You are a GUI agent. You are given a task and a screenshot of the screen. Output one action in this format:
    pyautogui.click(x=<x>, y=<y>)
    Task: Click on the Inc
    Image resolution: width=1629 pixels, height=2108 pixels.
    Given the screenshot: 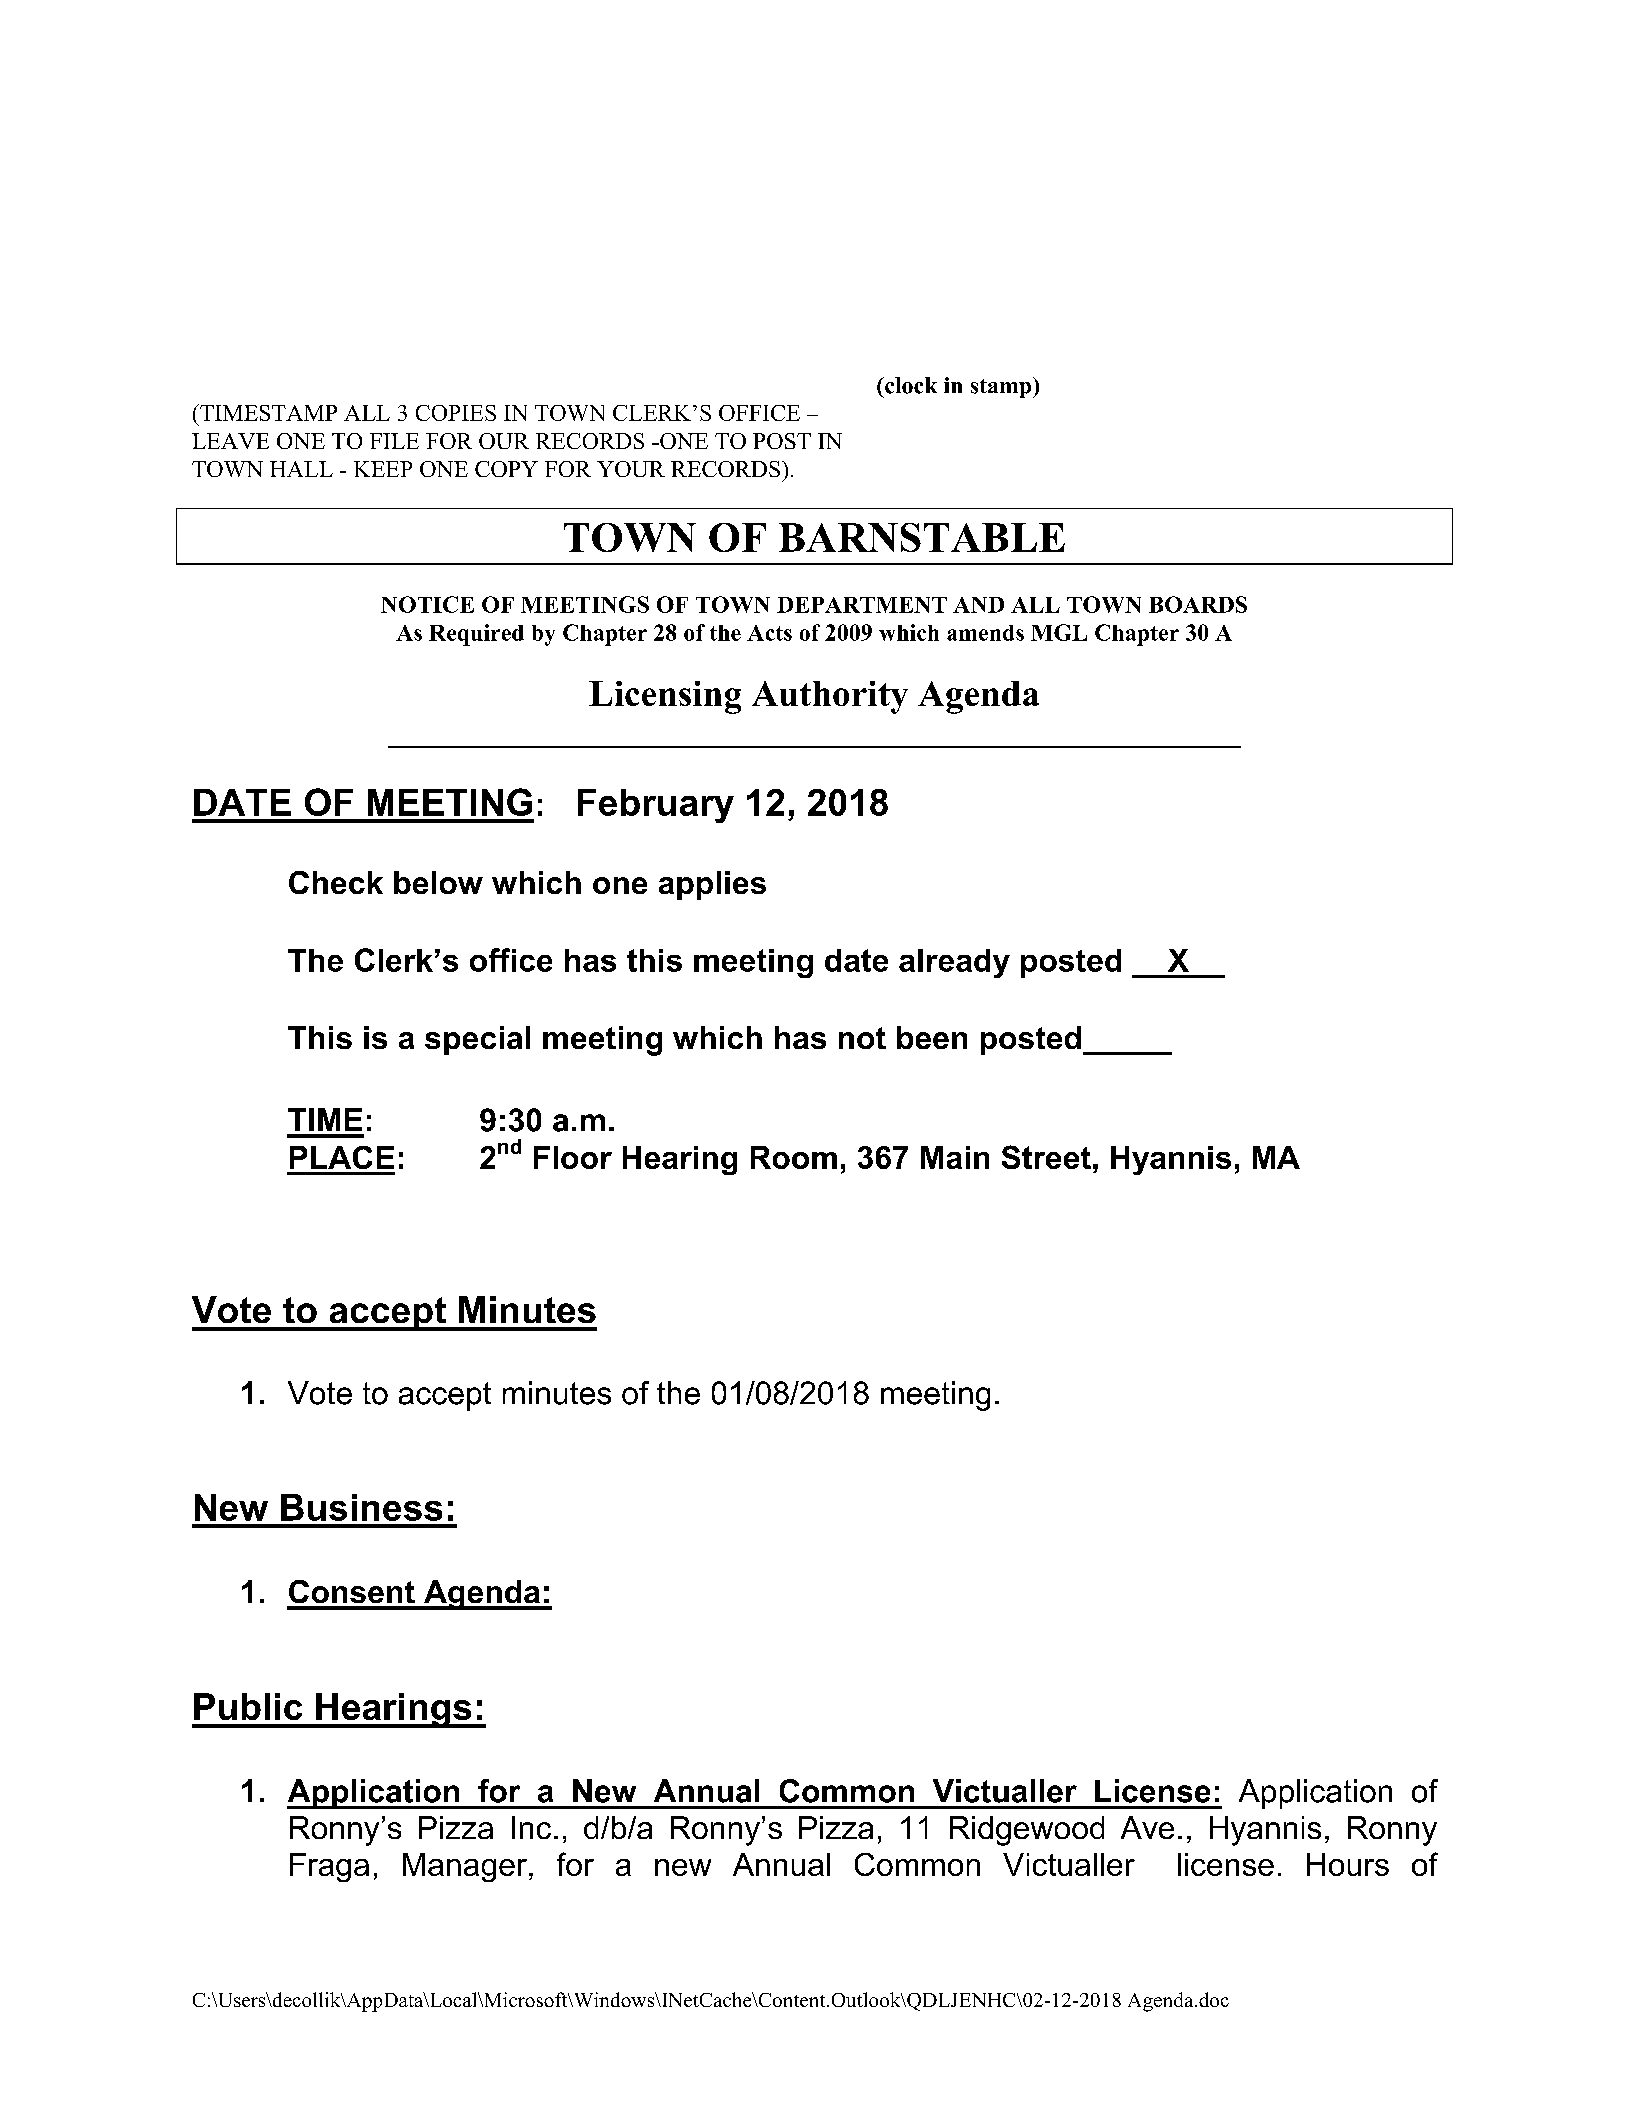 What is the action you would take?
    pyautogui.click(x=531, y=1827)
